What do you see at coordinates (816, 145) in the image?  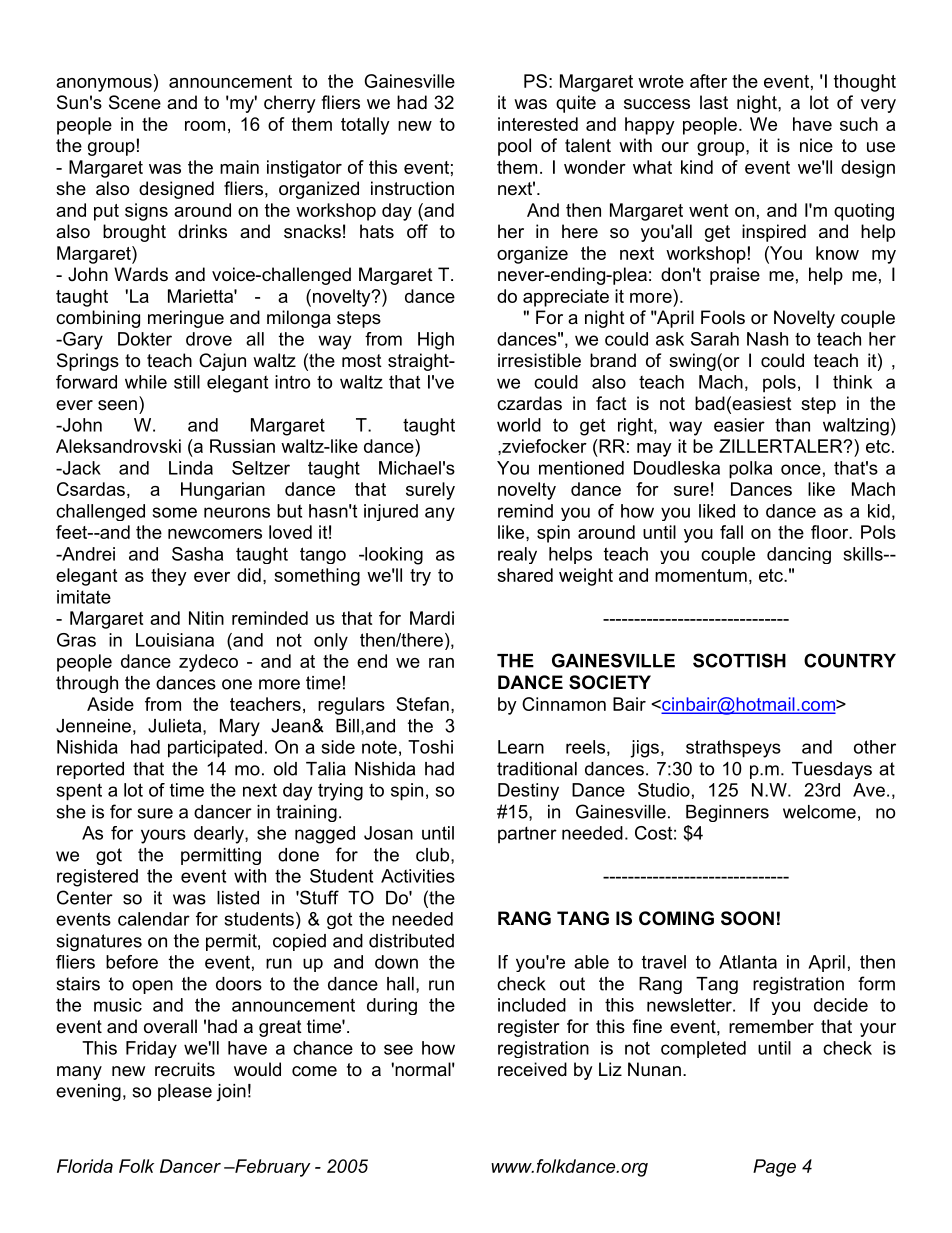 I see `nice` at bounding box center [816, 145].
